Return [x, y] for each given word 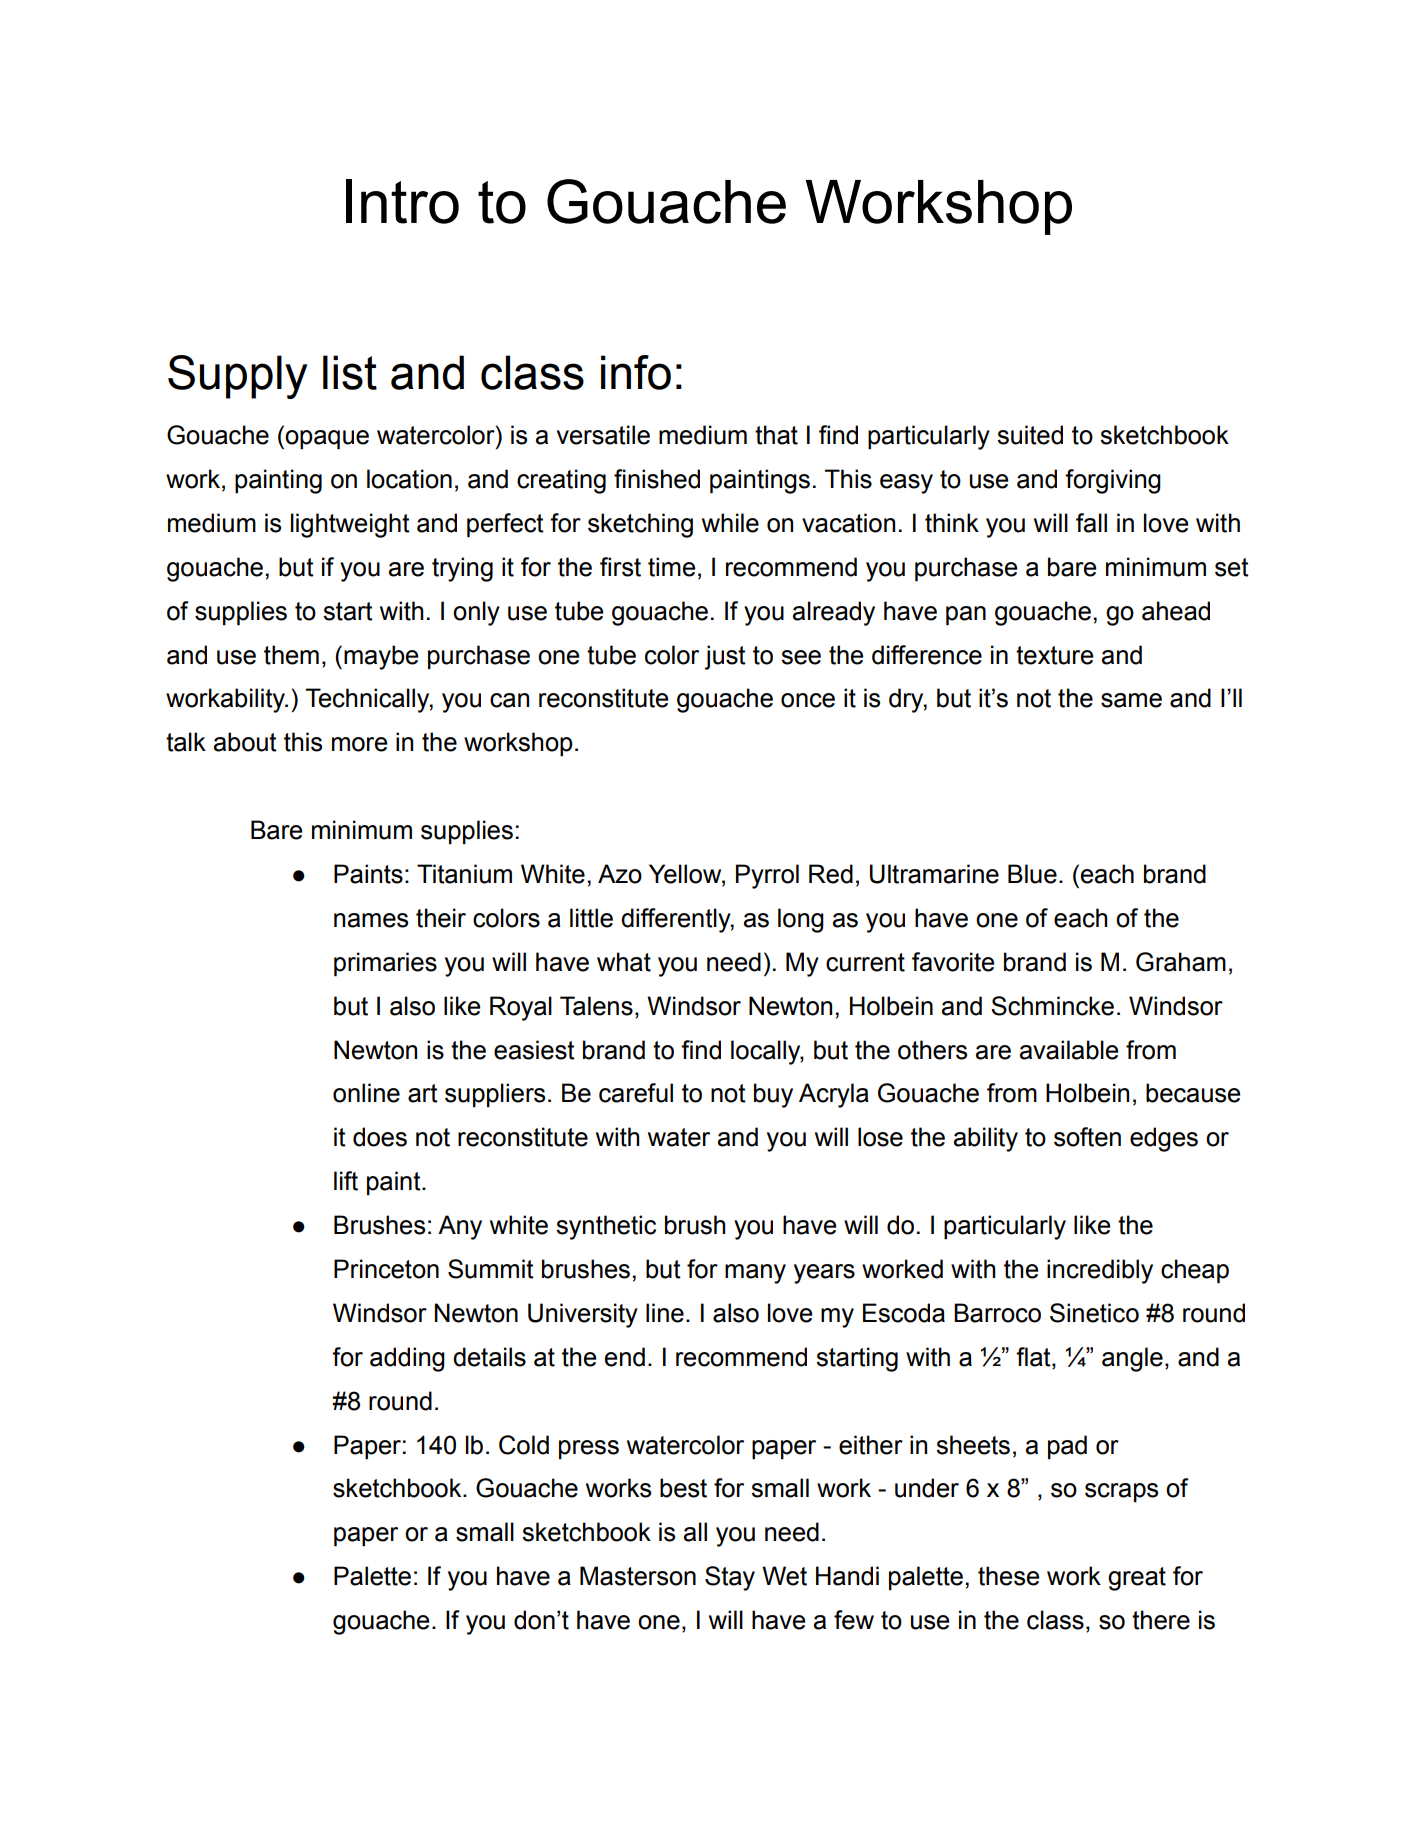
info [636, 372]
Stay [730, 1578]
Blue [1032, 874]
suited [1030, 435]
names [371, 920]
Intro [402, 201]
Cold [524, 1445]
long [801, 920]
